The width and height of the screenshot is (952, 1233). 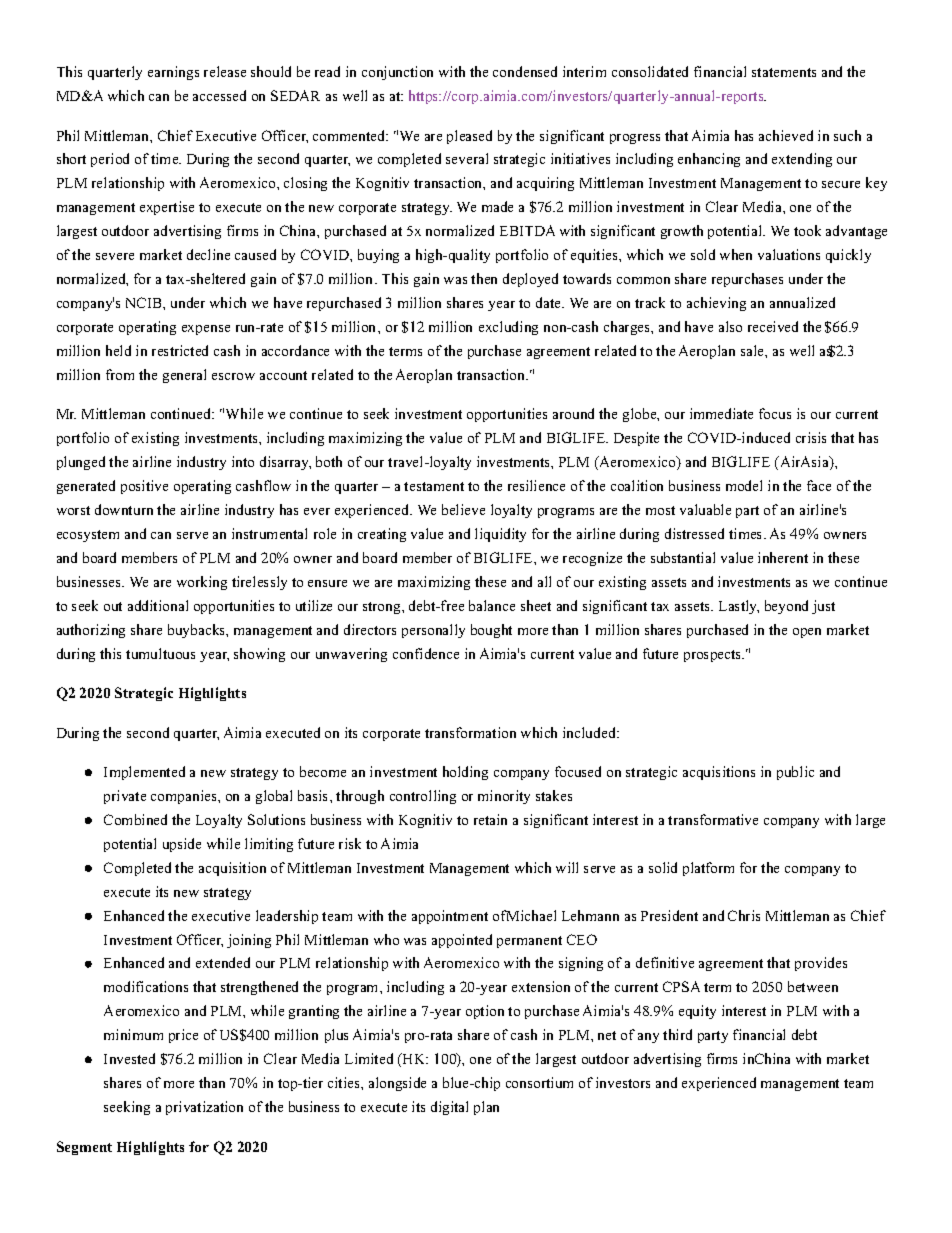 I want to click on privatization, so click(x=204, y=1108).
